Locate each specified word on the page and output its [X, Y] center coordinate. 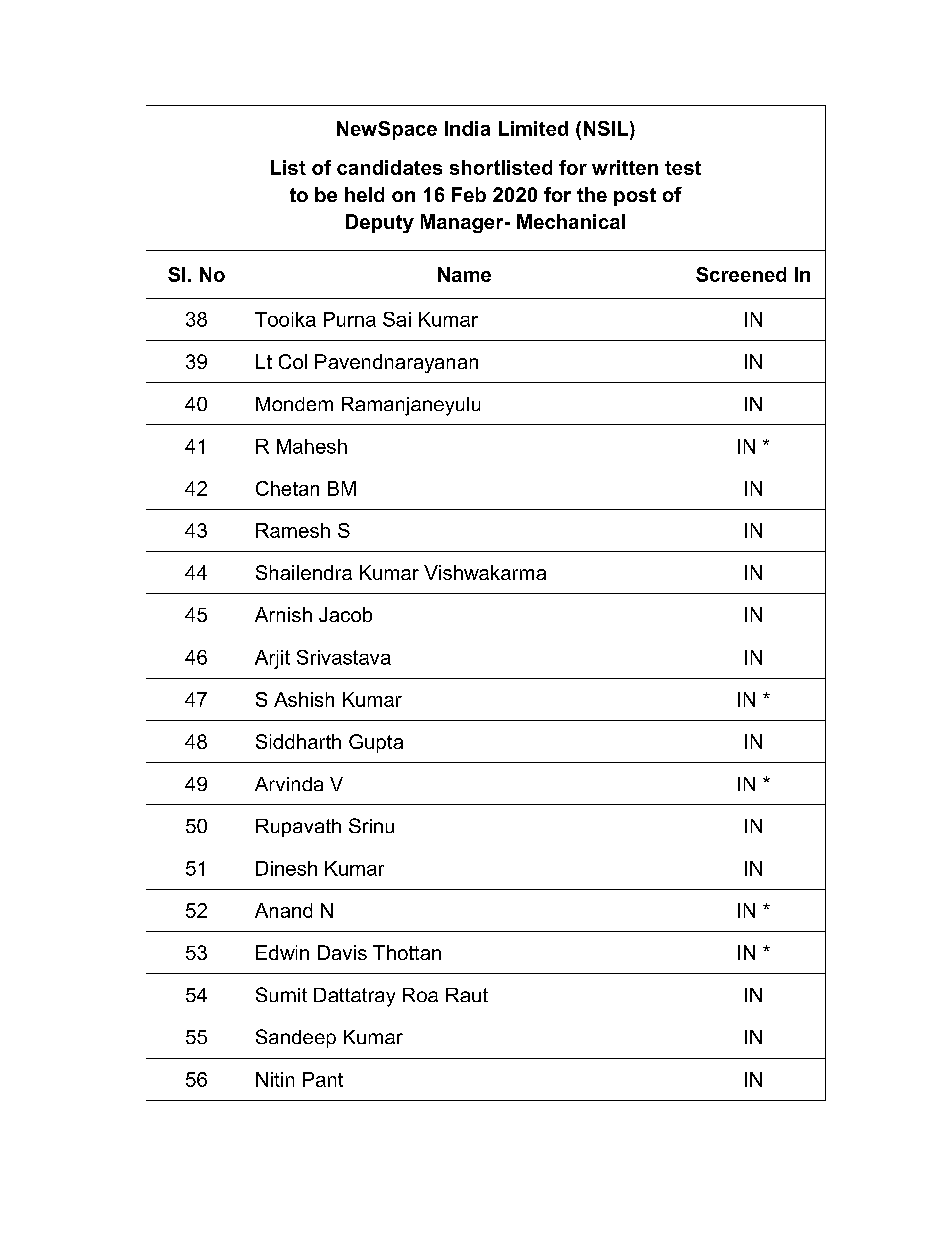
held [364, 194]
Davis [342, 952]
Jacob [345, 614]
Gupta [376, 743]
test [683, 168]
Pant [323, 1079]
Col [293, 361]
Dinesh [286, 868]
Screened [741, 274]
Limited [533, 128]
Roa [420, 995]
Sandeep [296, 1038]
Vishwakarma [485, 572]
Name [464, 274]
